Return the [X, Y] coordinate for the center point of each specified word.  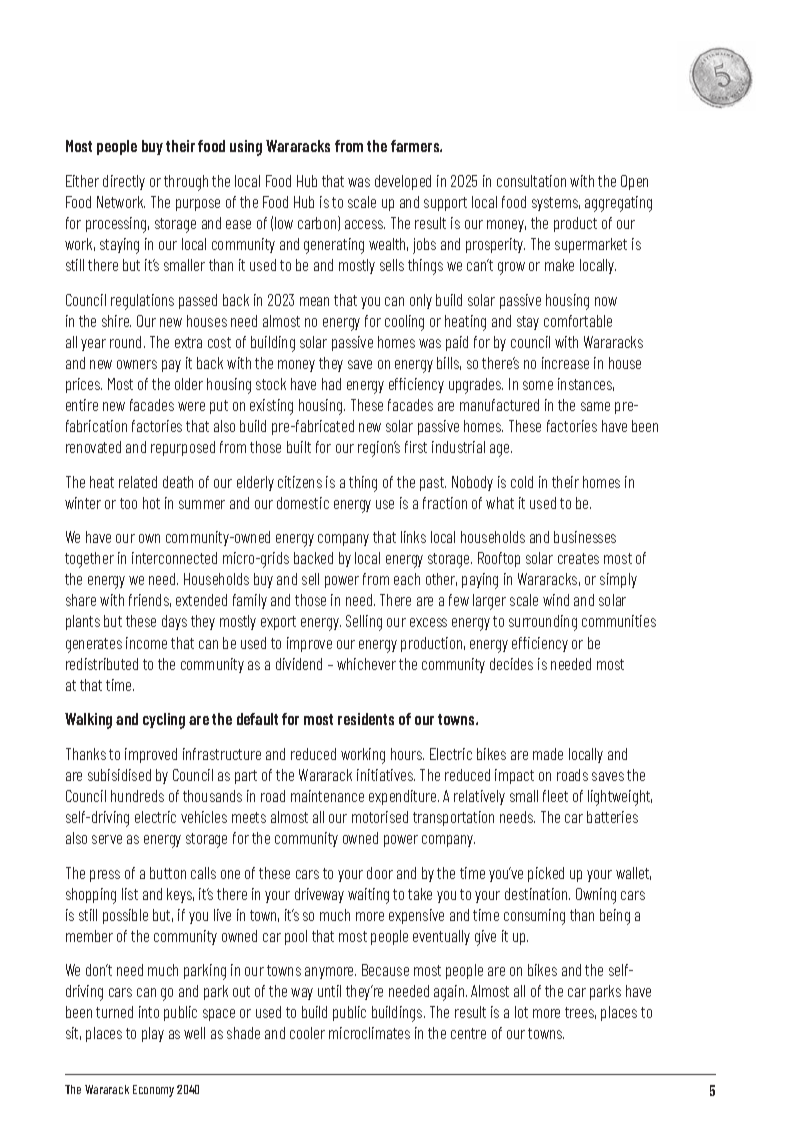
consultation [531, 181]
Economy [153, 1091]
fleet [555, 796]
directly [124, 182]
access [365, 224]
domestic [303, 503]
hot [151, 503]
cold [522, 482]
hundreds [137, 796]
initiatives [386, 775]
